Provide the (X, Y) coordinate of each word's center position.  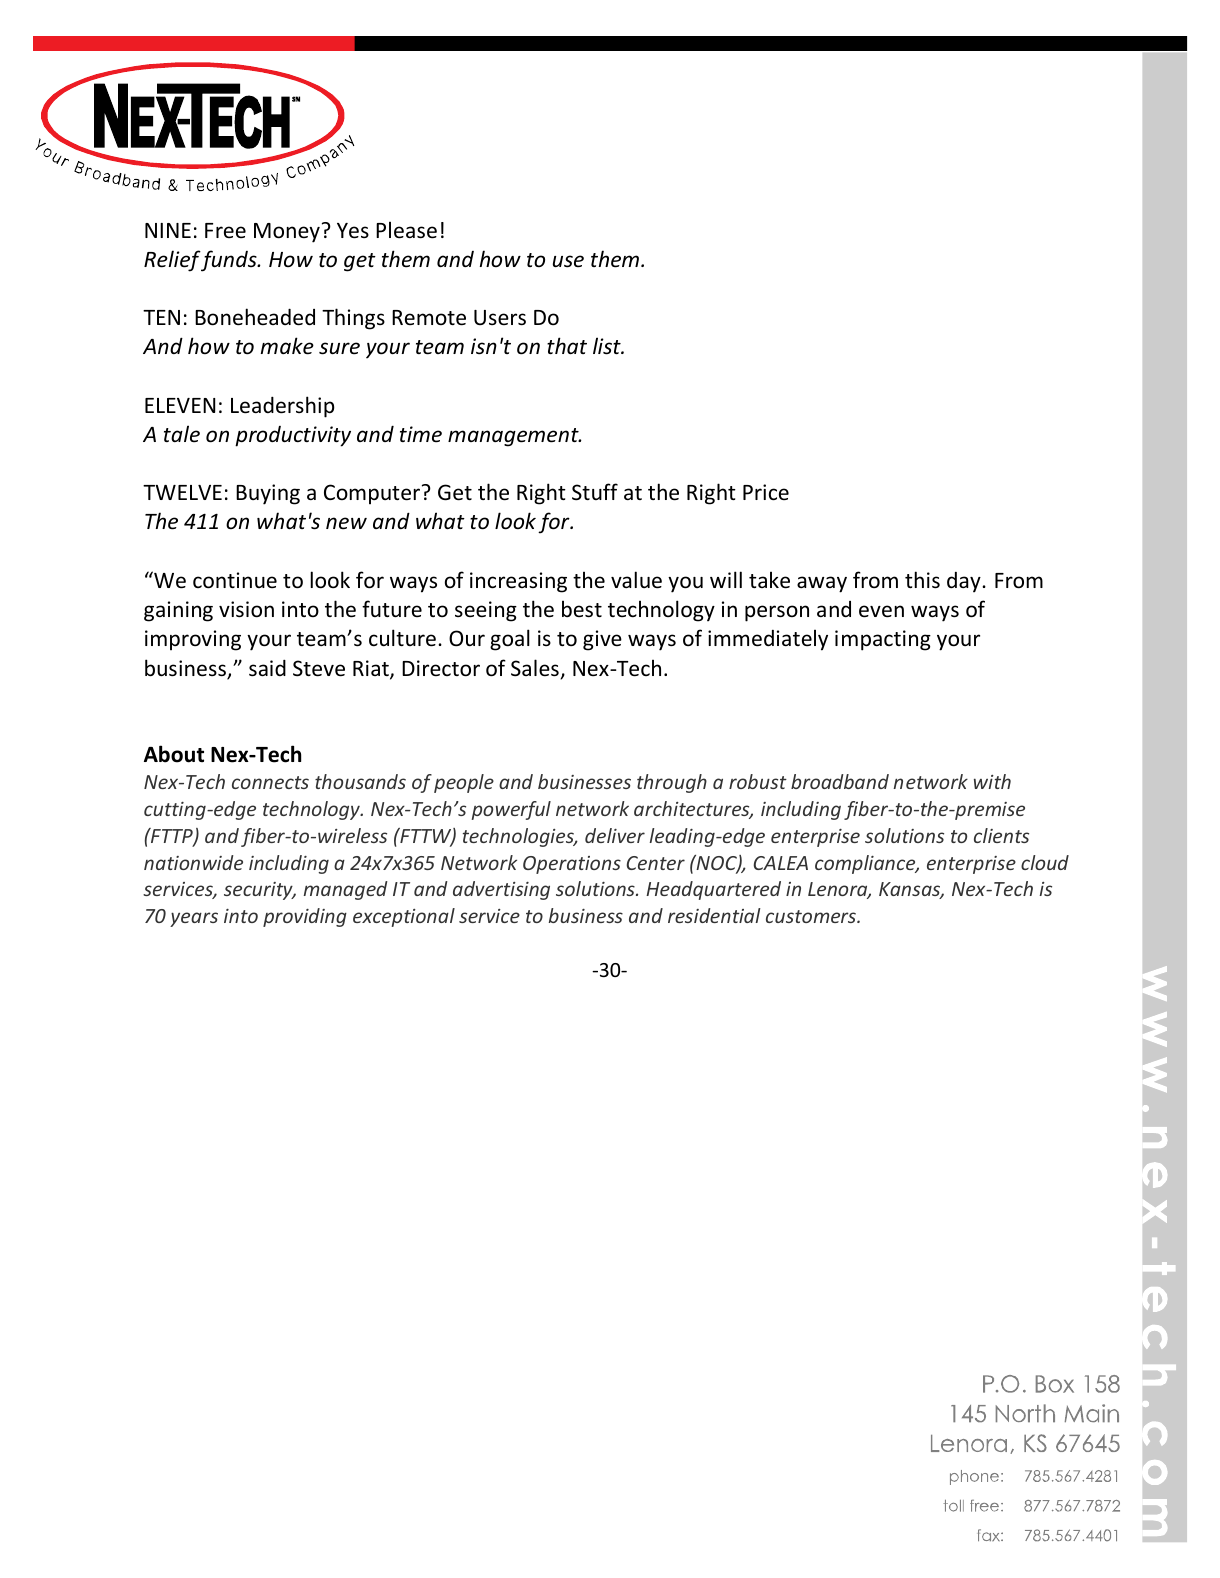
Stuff (595, 492)
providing (305, 917)
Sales (536, 669)
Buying (268, 494)
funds (229, 261)
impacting (883, 640)
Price (766, 492)
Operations (572, 865)
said (267, 668)
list (608, 346)
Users (500, 318)
